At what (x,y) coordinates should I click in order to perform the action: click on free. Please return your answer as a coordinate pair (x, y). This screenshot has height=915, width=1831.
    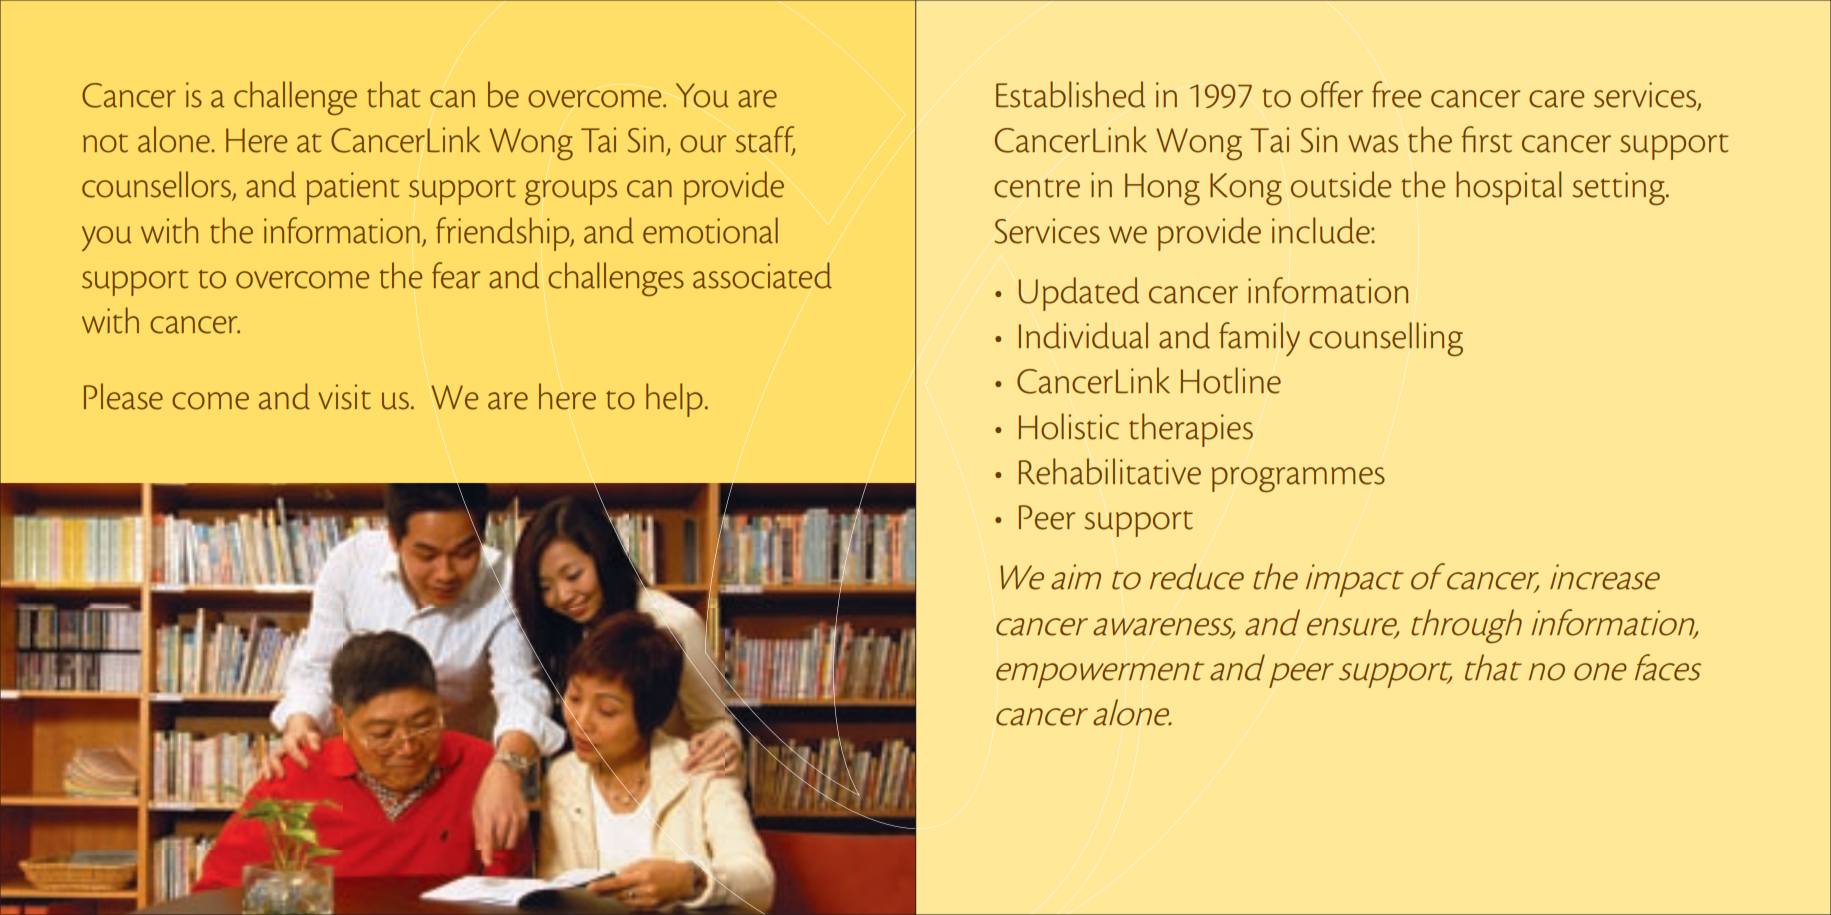
    Looking at the image, I should click on (1396, 94).
